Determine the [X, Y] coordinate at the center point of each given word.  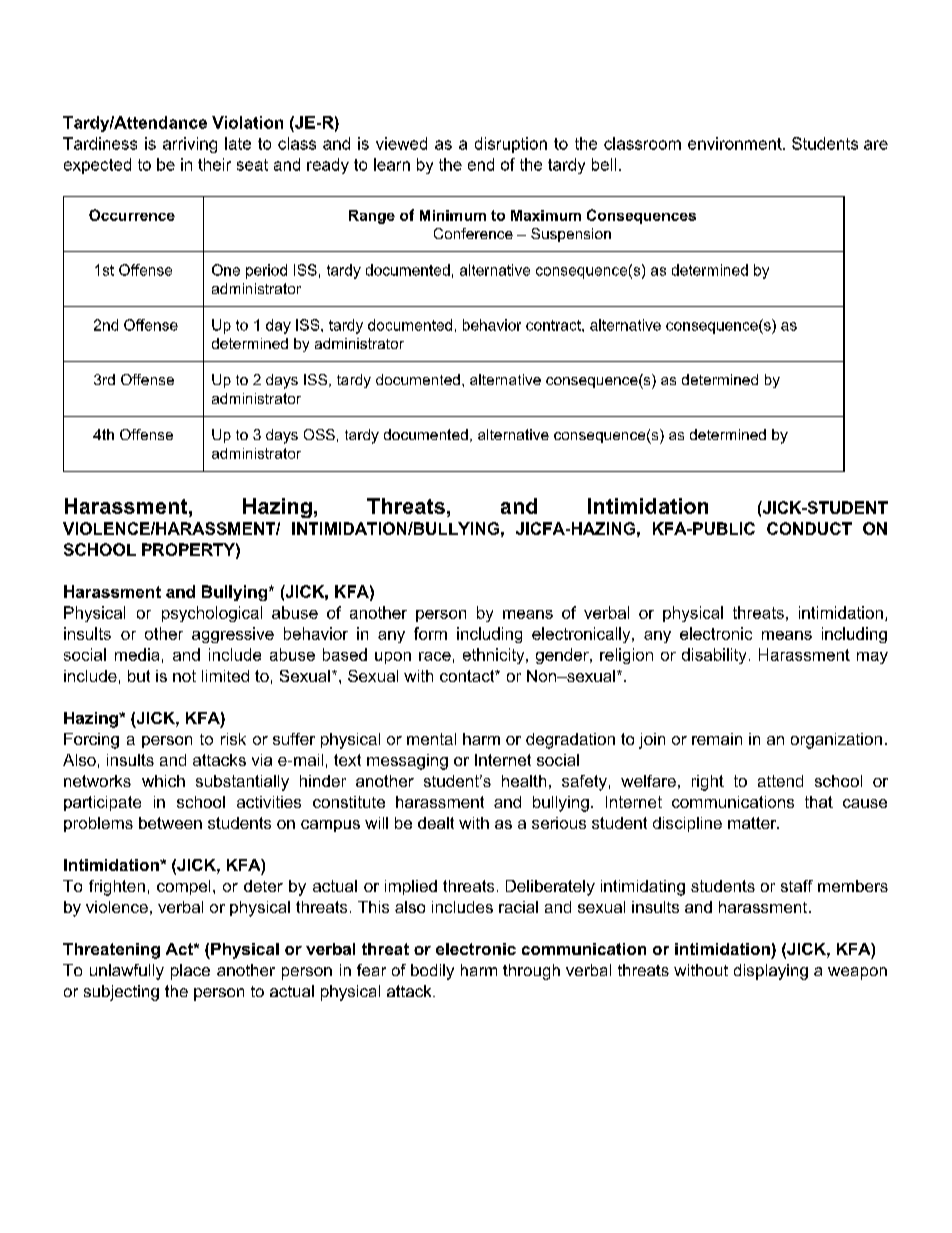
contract [554, 325]
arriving [190, 145]
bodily [432, 972]
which [163, 781]
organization [836, 741]
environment [736, 143]
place [190, 972]
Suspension [571, 235]
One [226, 270]
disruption [511, 145]
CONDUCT [809, 528]
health [524, 781]
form [430, 633]
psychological [212, 614]
